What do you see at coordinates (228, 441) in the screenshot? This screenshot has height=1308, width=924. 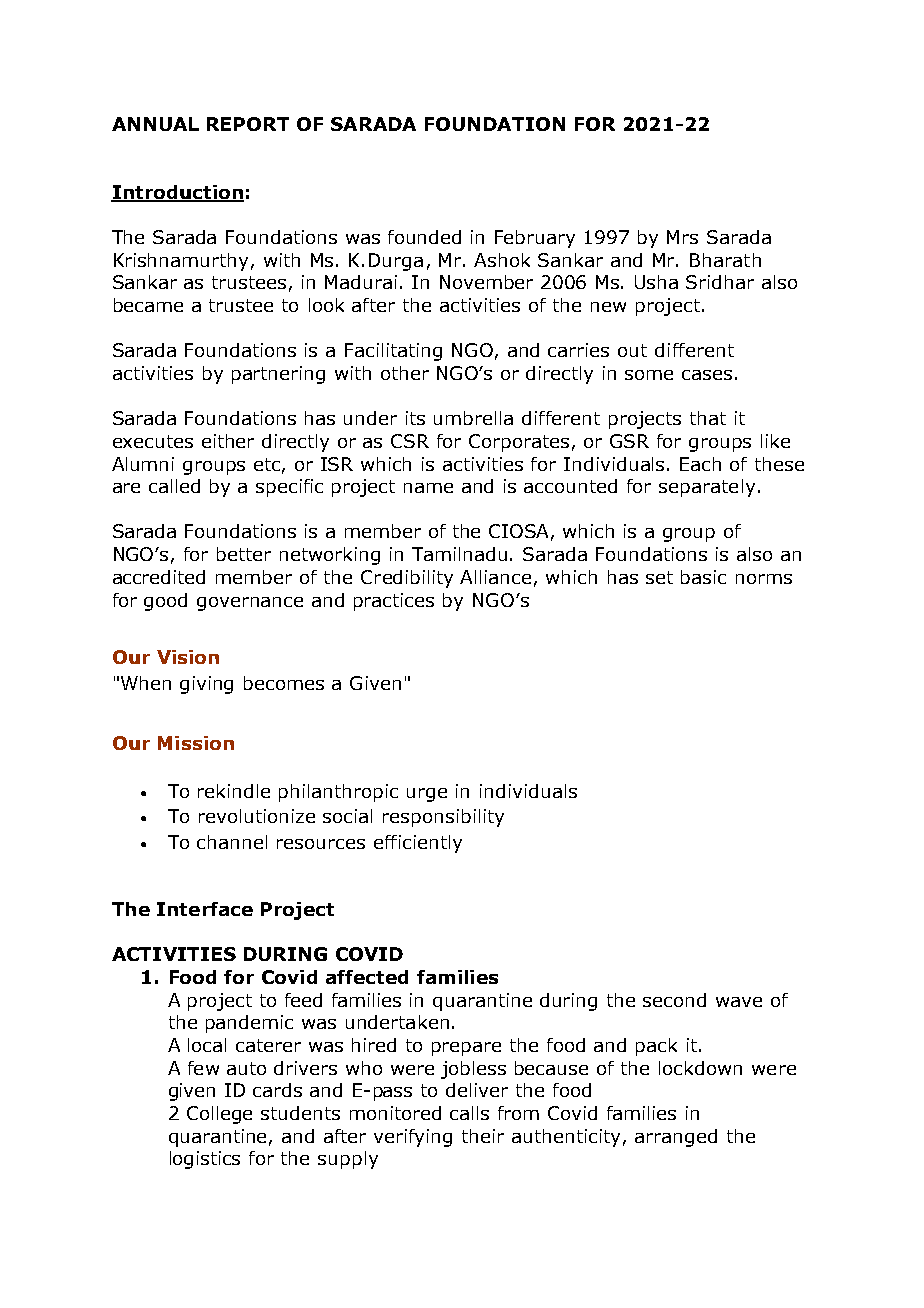 I see `either` at bounding box center [228, 441].
